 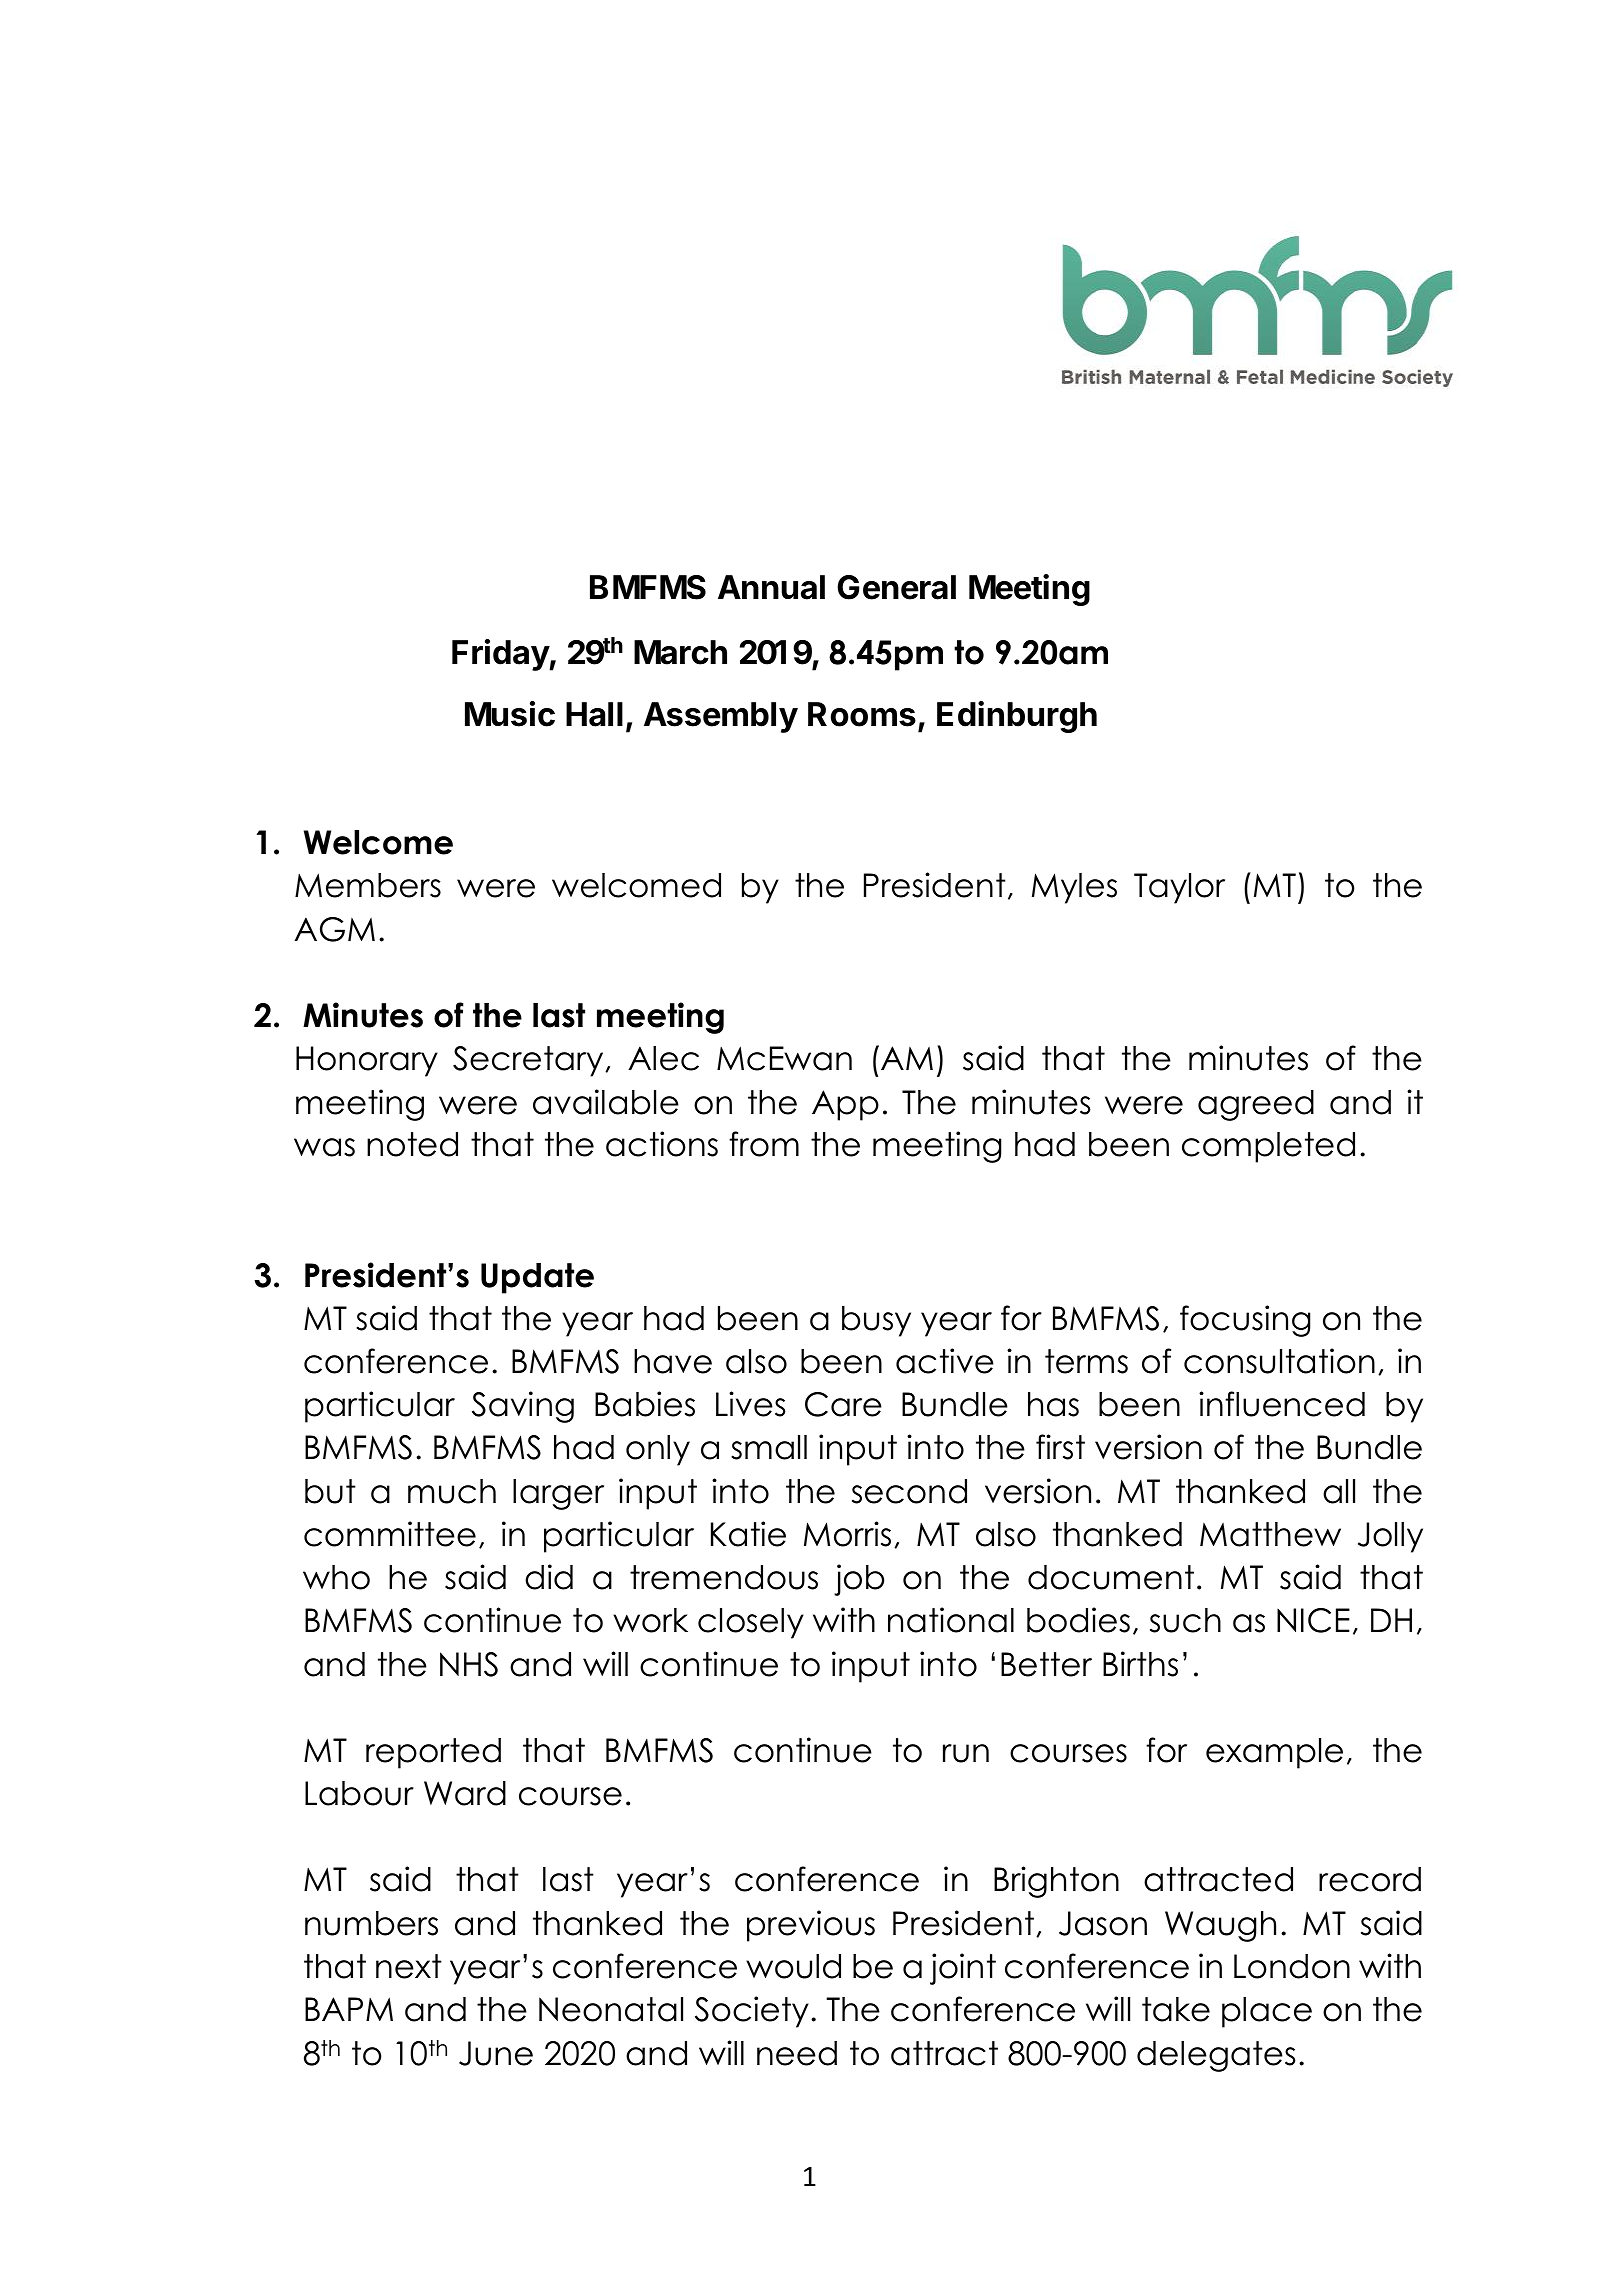 What do you see at coordinates (537, 1278) in the page?
I see `Update` at bounding box center [537, 1278].
